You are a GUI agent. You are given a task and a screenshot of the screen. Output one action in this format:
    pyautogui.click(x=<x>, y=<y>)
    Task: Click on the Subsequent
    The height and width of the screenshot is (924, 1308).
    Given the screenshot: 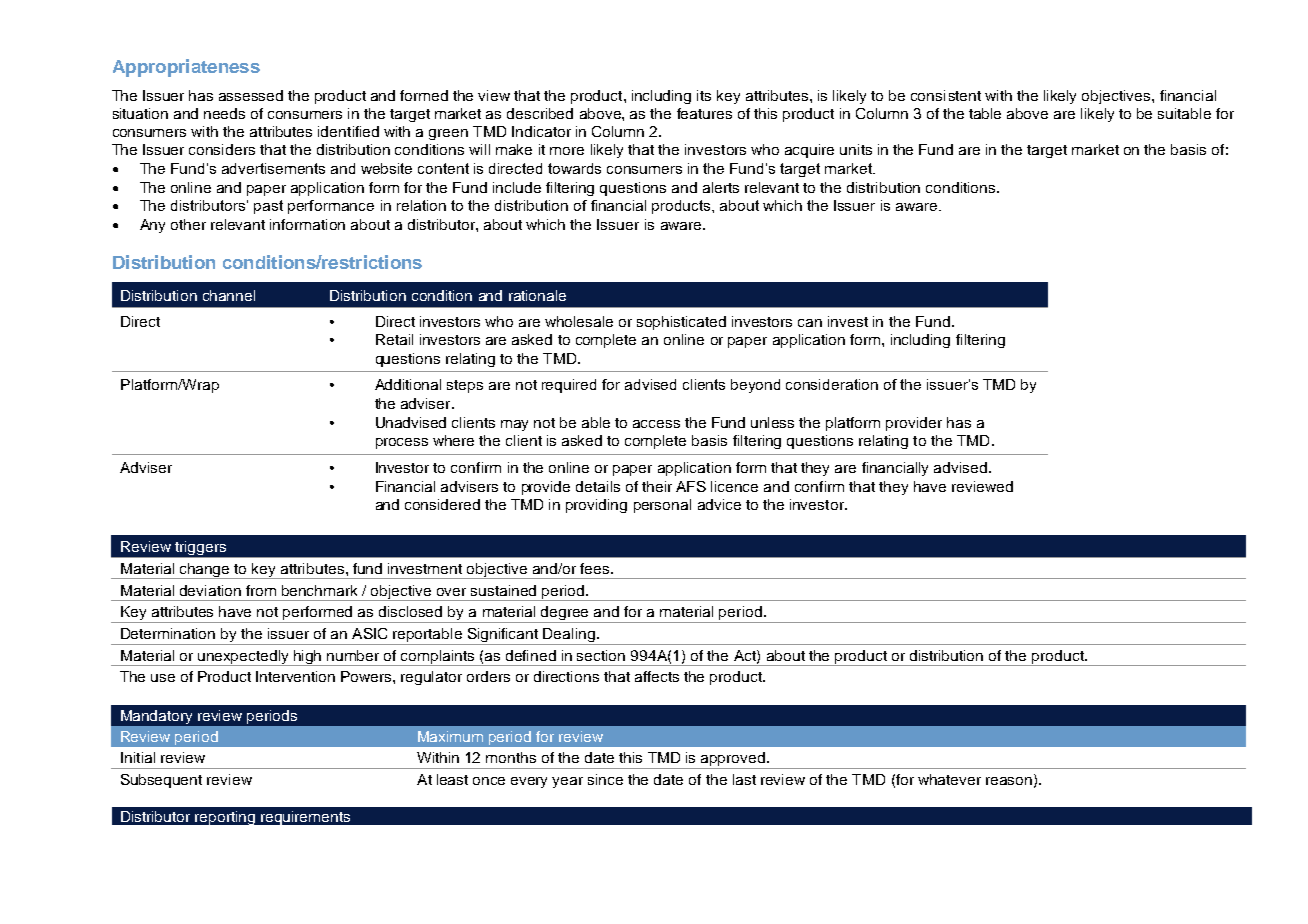 What is the action you would take?
    pyautogui.click(x=161, y=781)
